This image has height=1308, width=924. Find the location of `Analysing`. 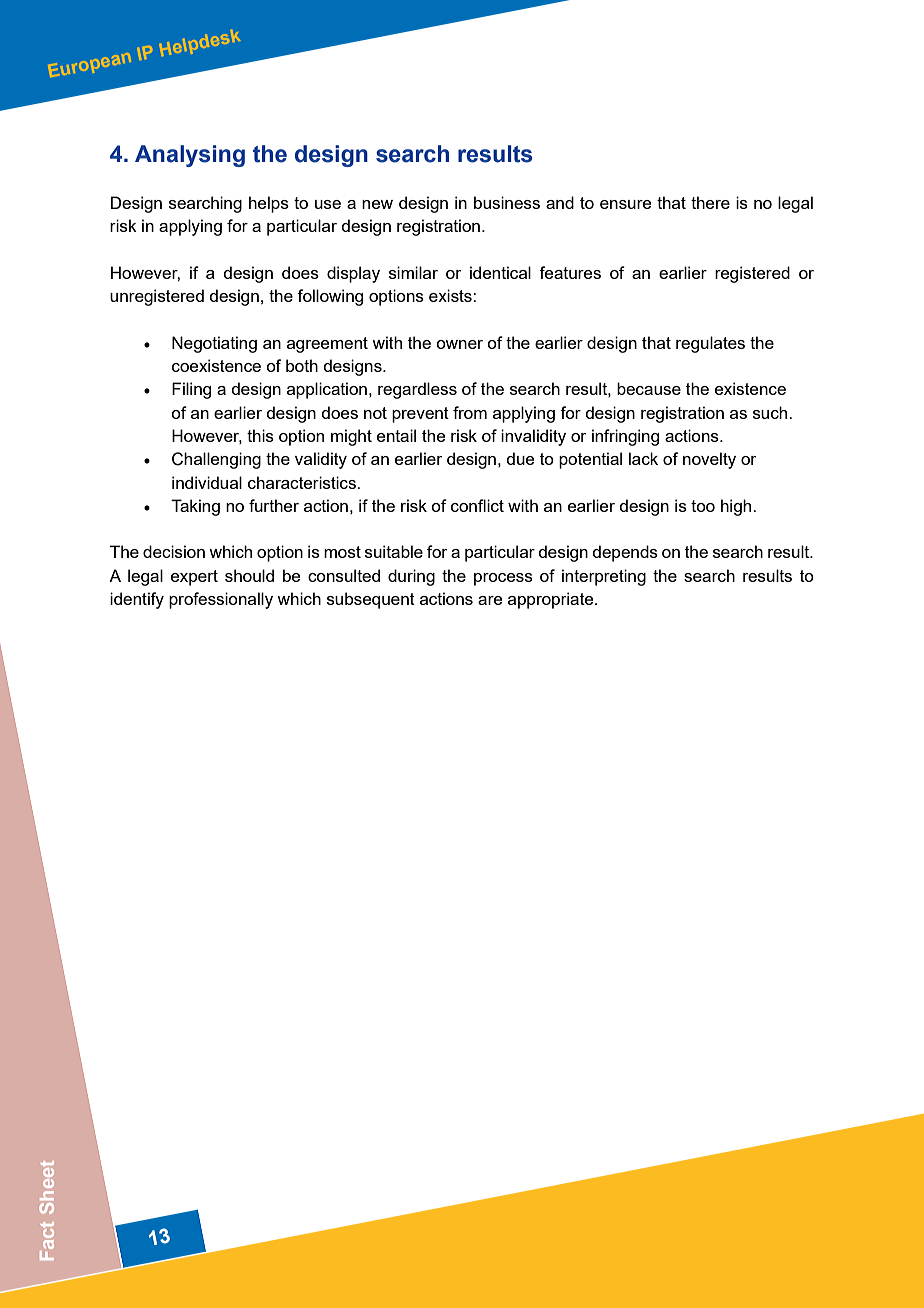

Analysing is located at coordinates (190, 156).
